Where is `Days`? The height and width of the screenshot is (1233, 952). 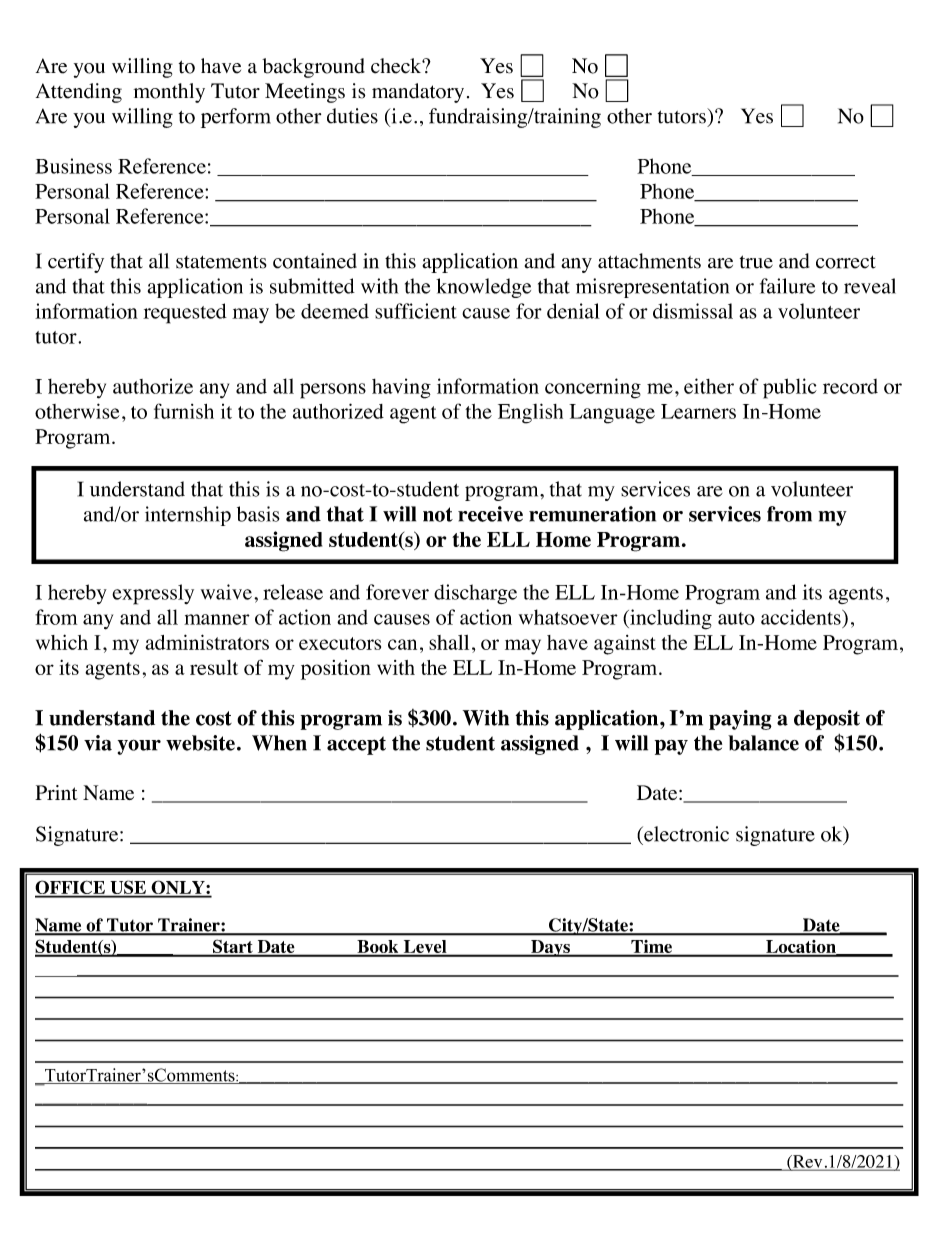
Days is located at coordinates (550, 948).
